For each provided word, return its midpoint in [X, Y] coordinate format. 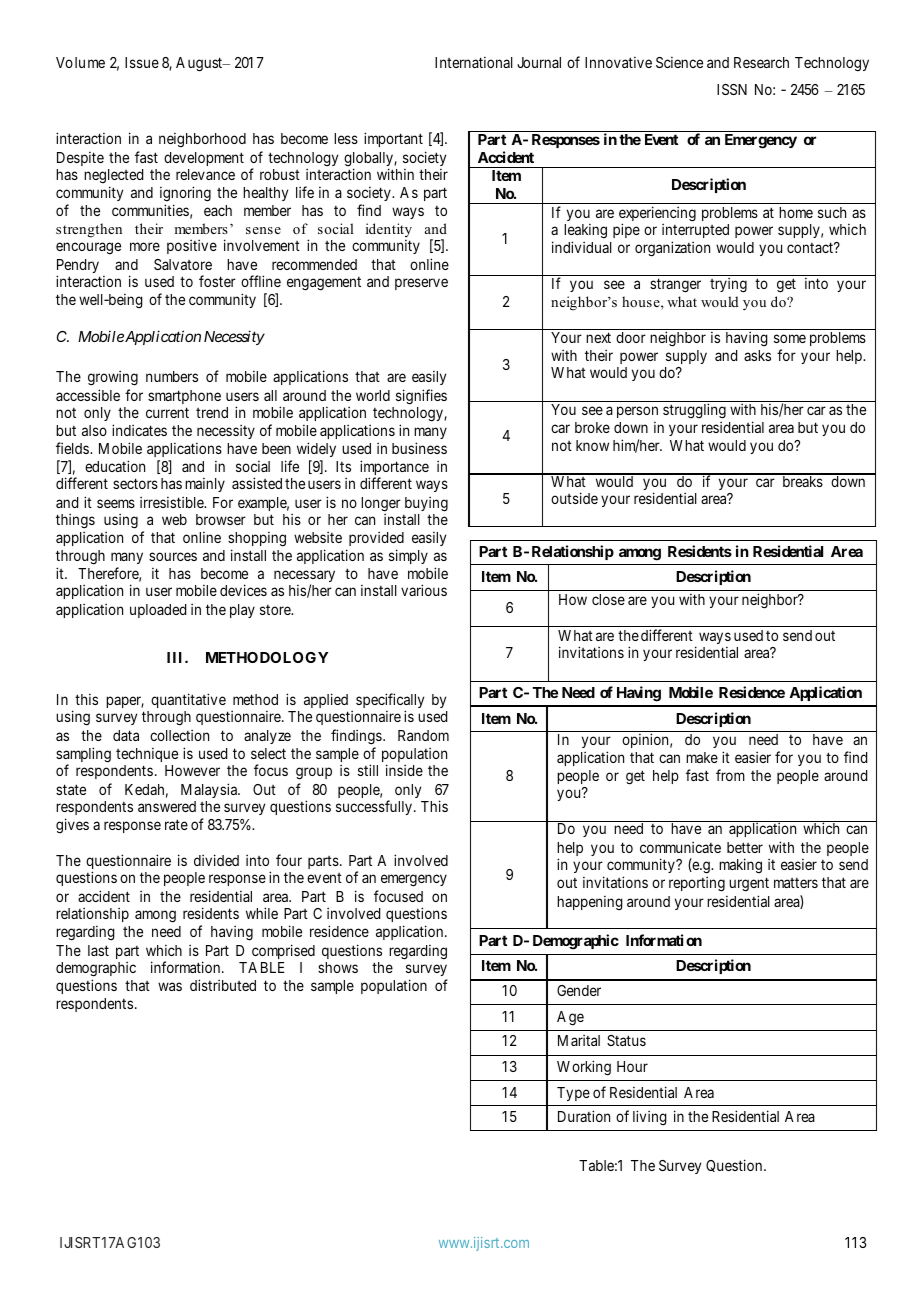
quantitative [188, 700]
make [702, 757]
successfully [374, 807]
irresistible [173, 502]
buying [426, 504]
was [170, 986]
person [637, 412]
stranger [675, 285]
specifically [390, 702]
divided [216, 860]
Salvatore [183, 264]
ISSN [732, 89]
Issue [142, 62]
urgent [749, 884]
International [474, 62]
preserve [421, 284]
